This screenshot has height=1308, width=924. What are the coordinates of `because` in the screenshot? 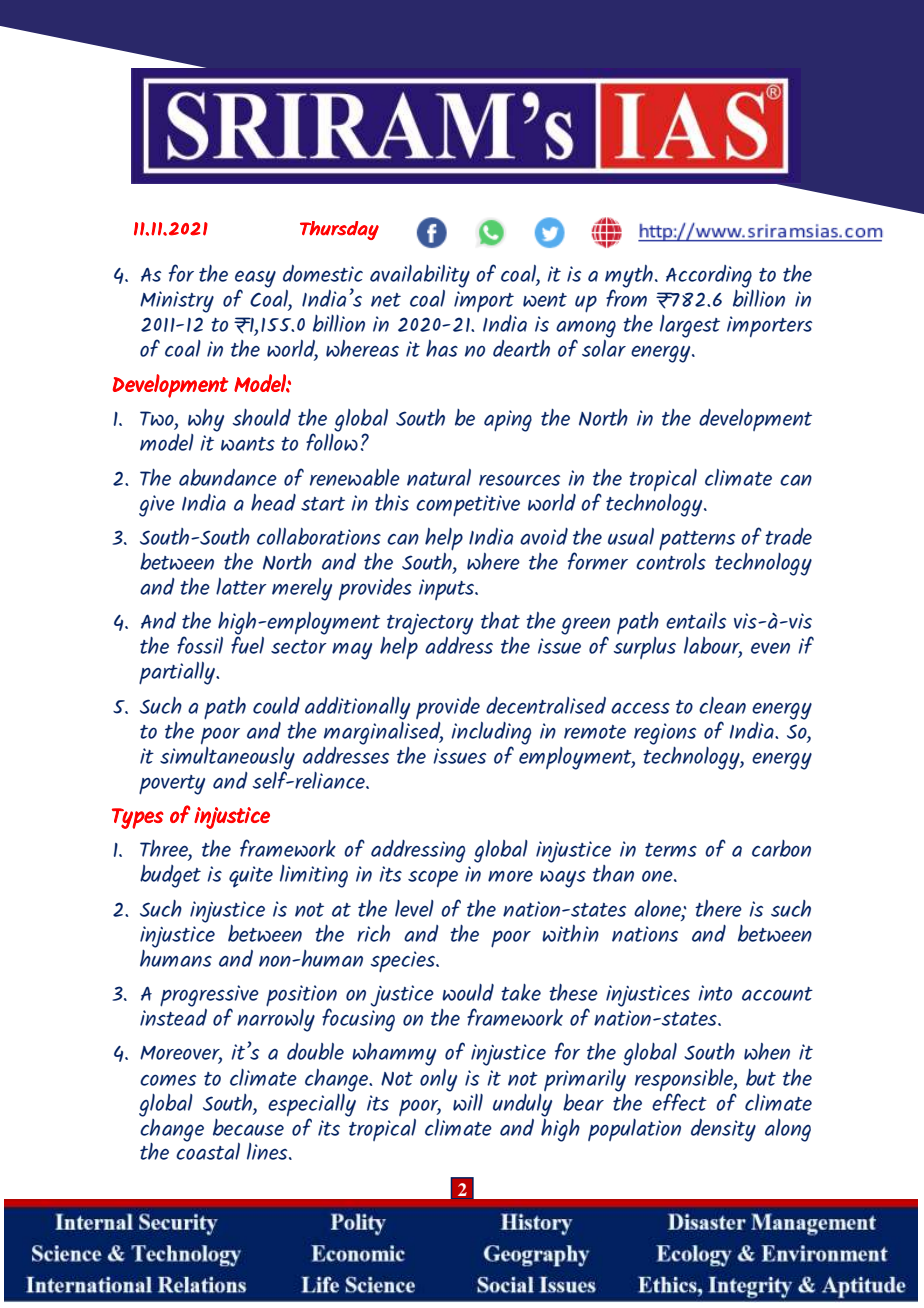 It's located at (248, 1127).
